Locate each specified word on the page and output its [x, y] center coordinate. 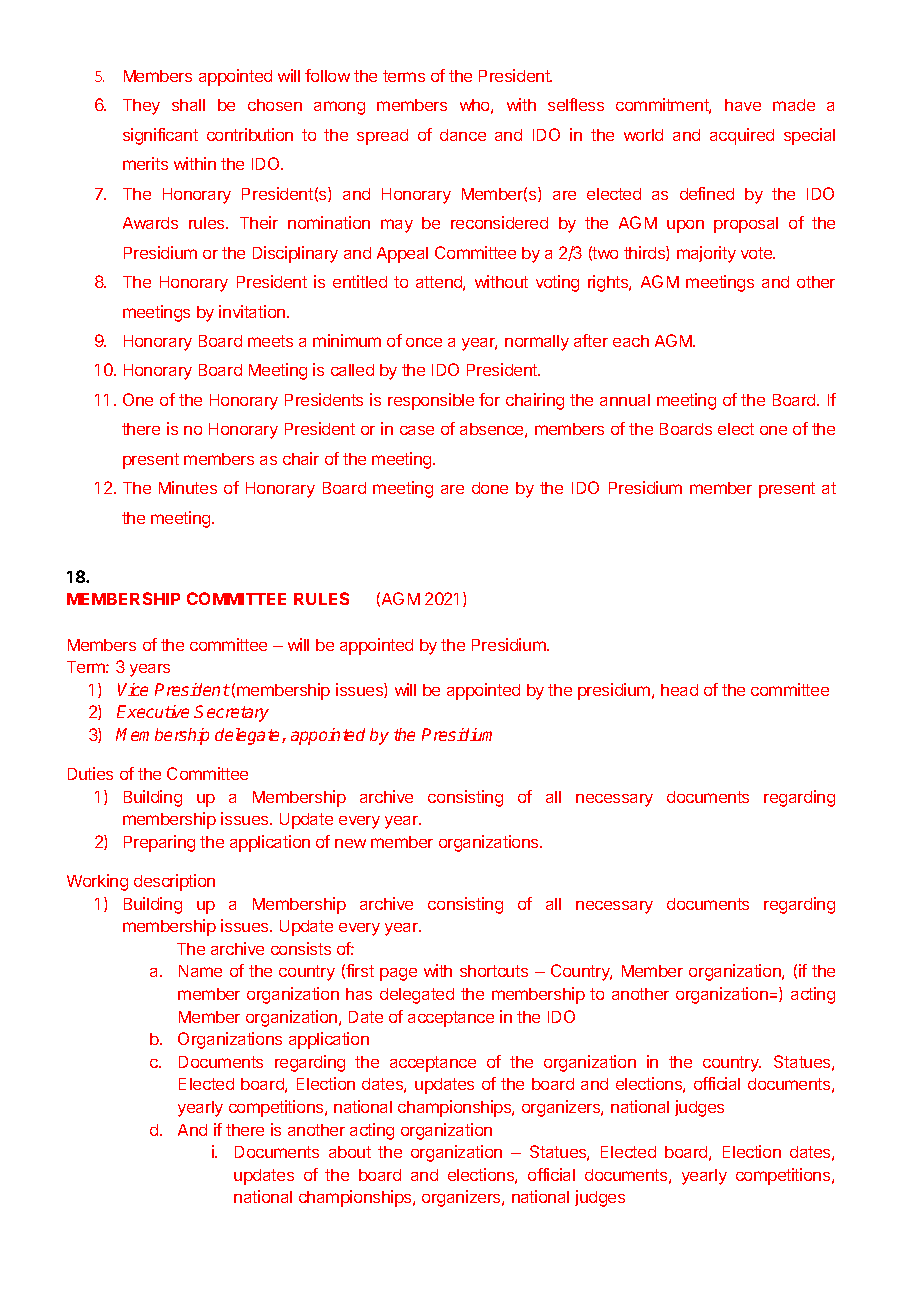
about [350, 1152]
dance [463, 135]
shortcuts [494, 971]
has [359, 994]
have [743, 105]
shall [188, 105]
